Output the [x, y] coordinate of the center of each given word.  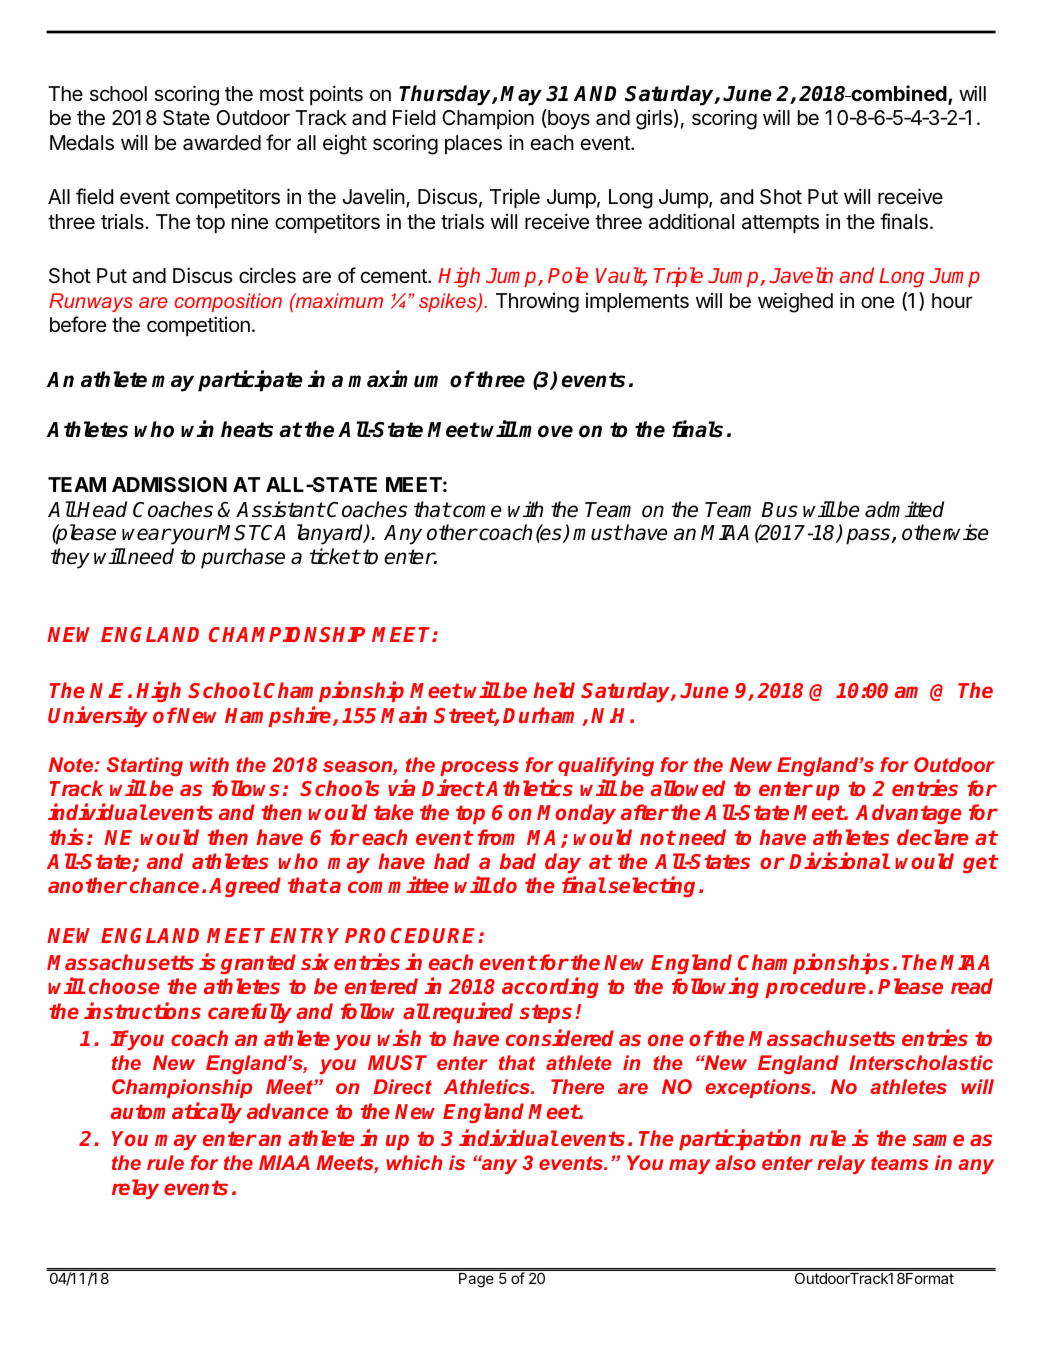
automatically [176, 1112]
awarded [222, 143]
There [577, 1086]
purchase [243, 558]
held [554, 690]
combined [899, 94]
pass [869, 536]
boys [568, 119]
